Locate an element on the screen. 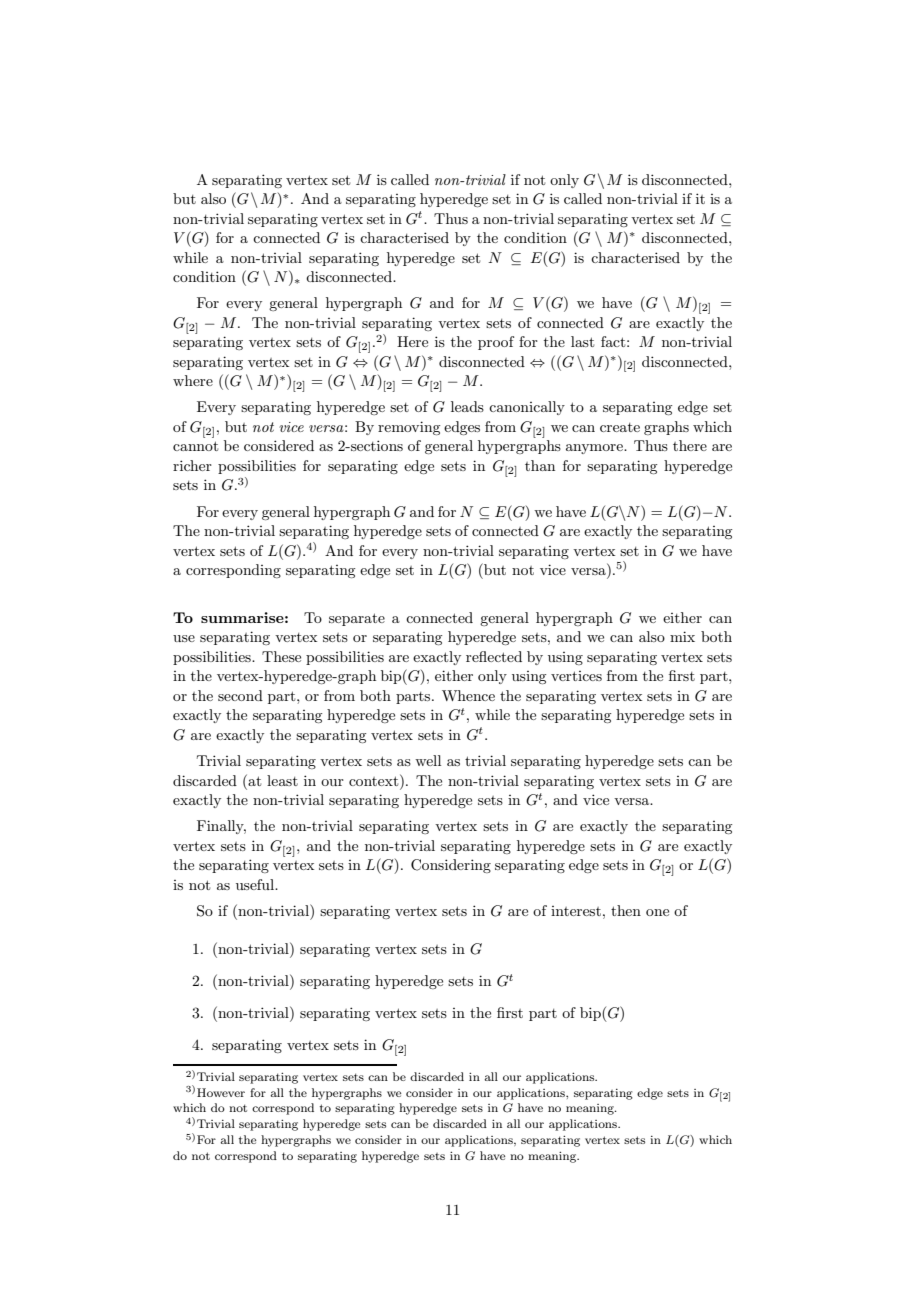 This screenshot has width=924, height=1308. useful is located at coordinates (256, 884).
